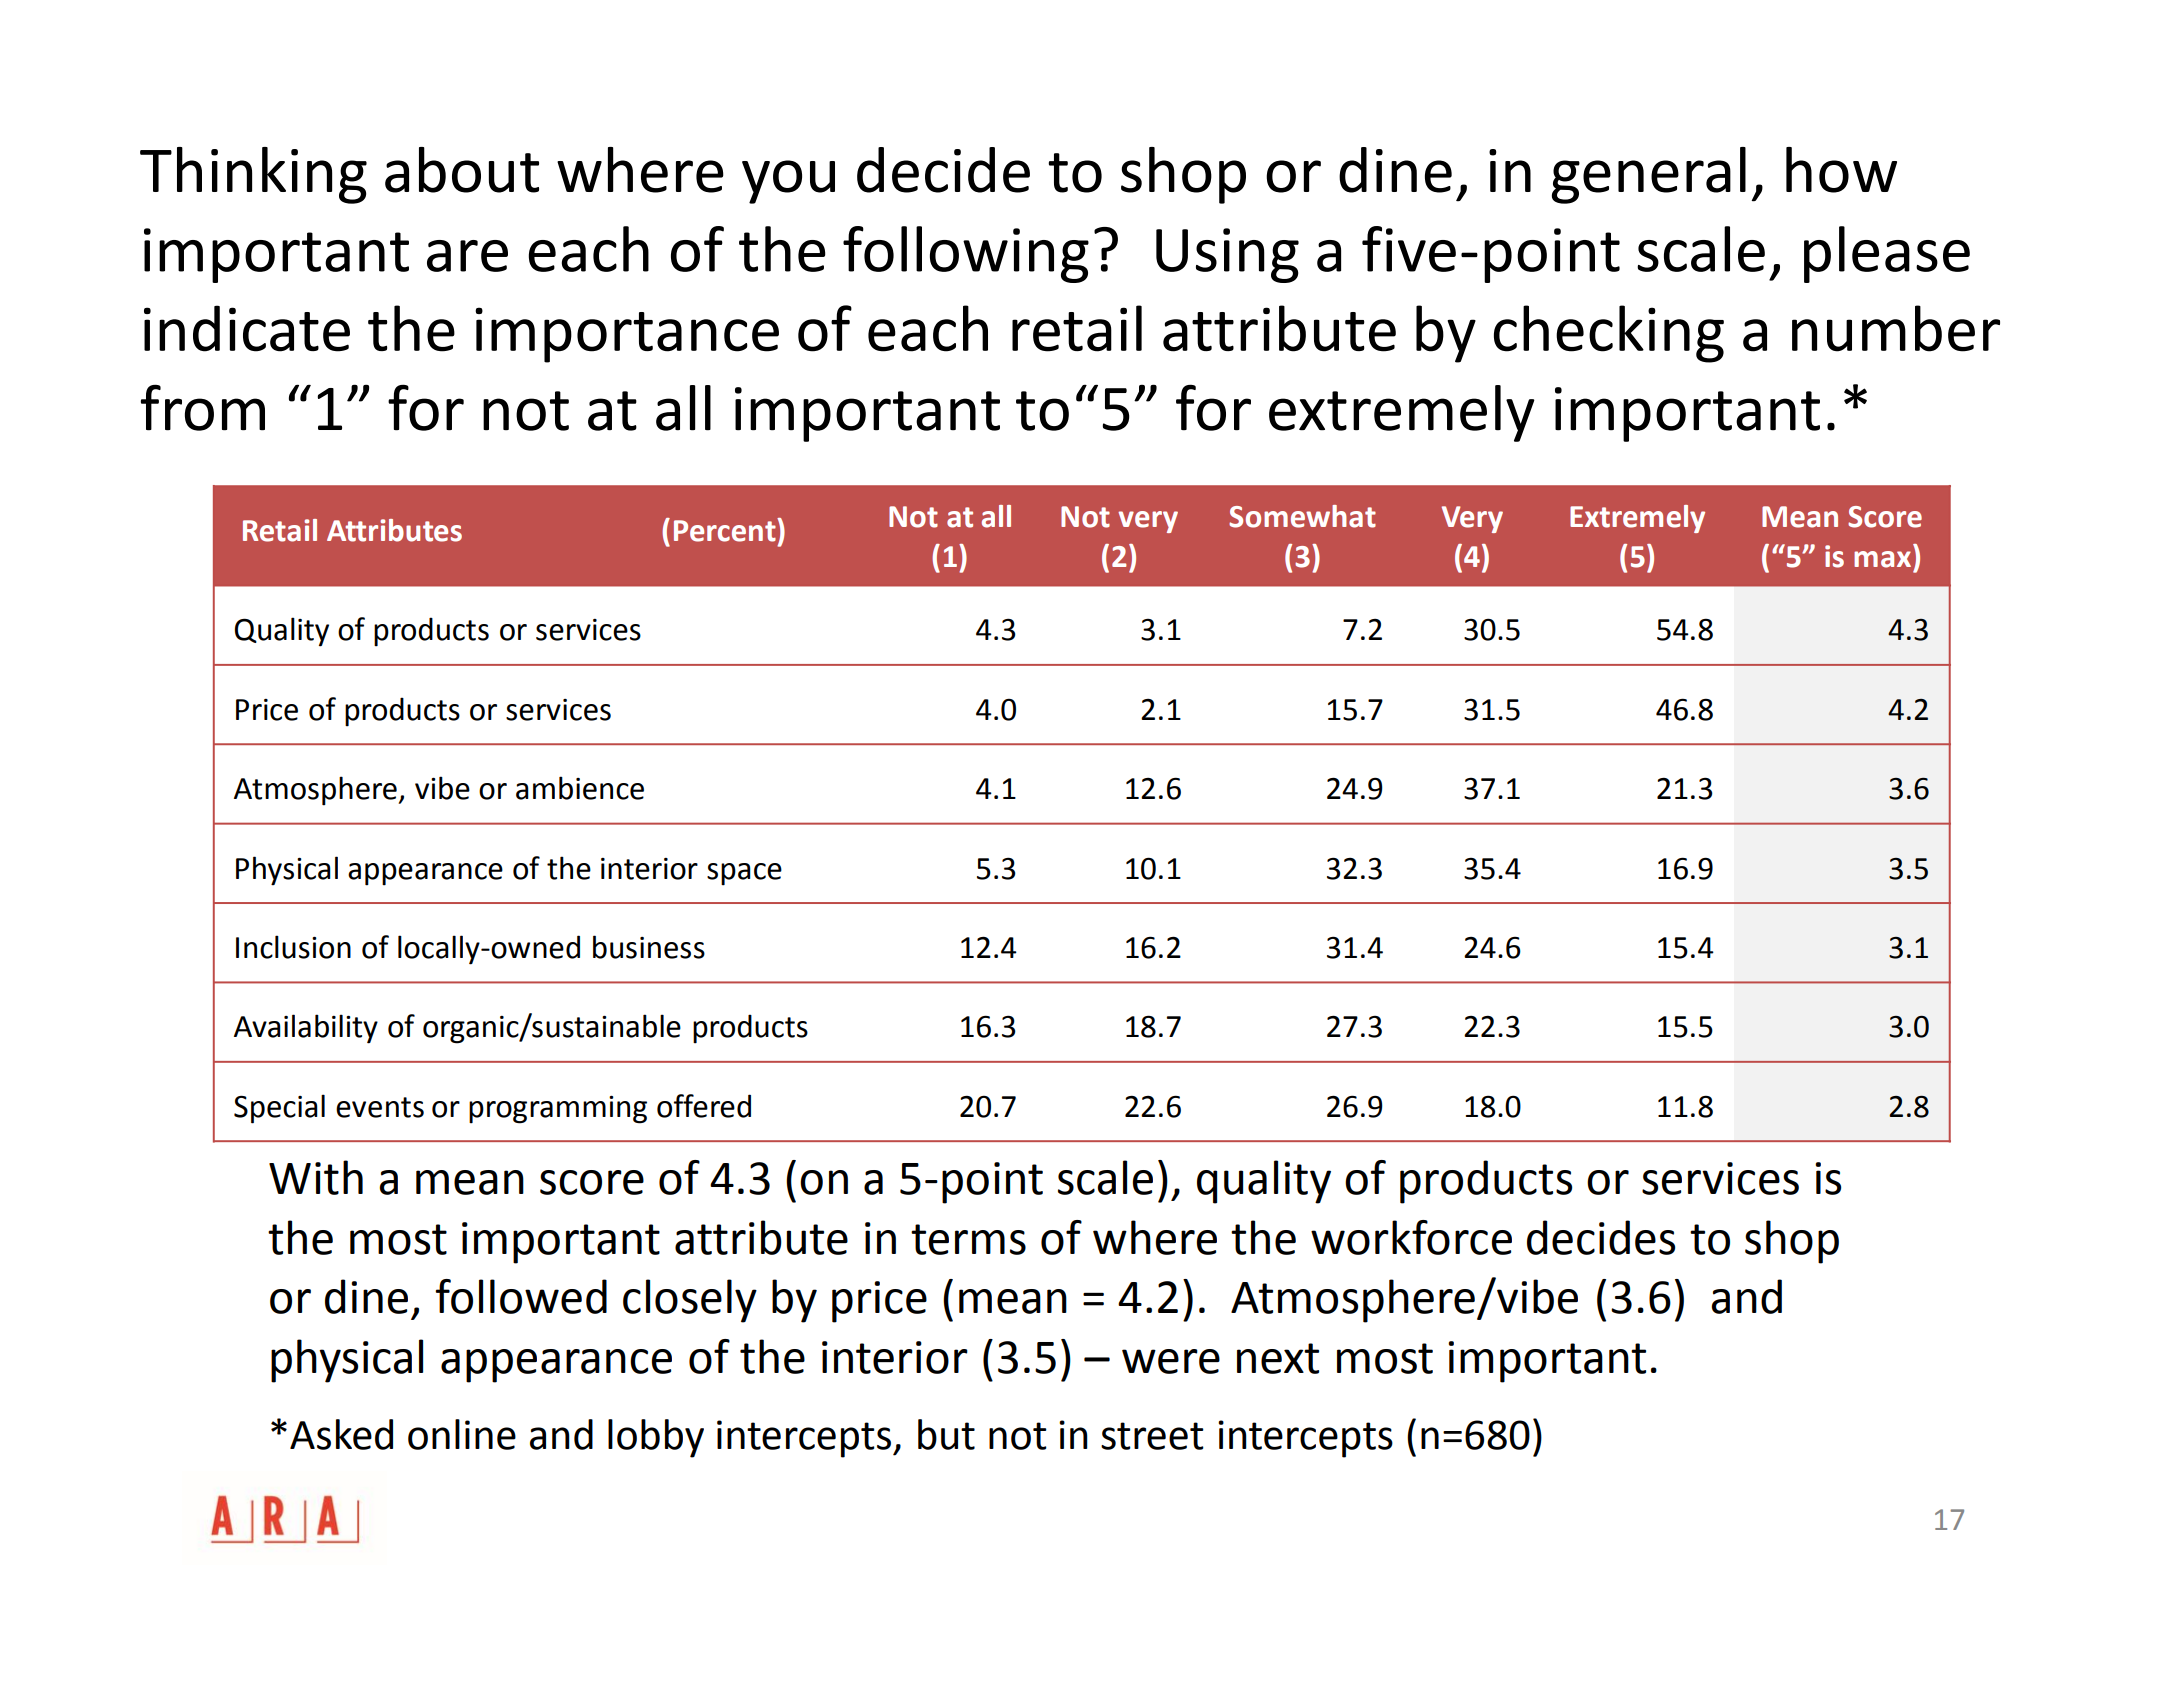 The height and width of the screenshot is (1687, 2184). I want to click on max, so click(1882, 559).
